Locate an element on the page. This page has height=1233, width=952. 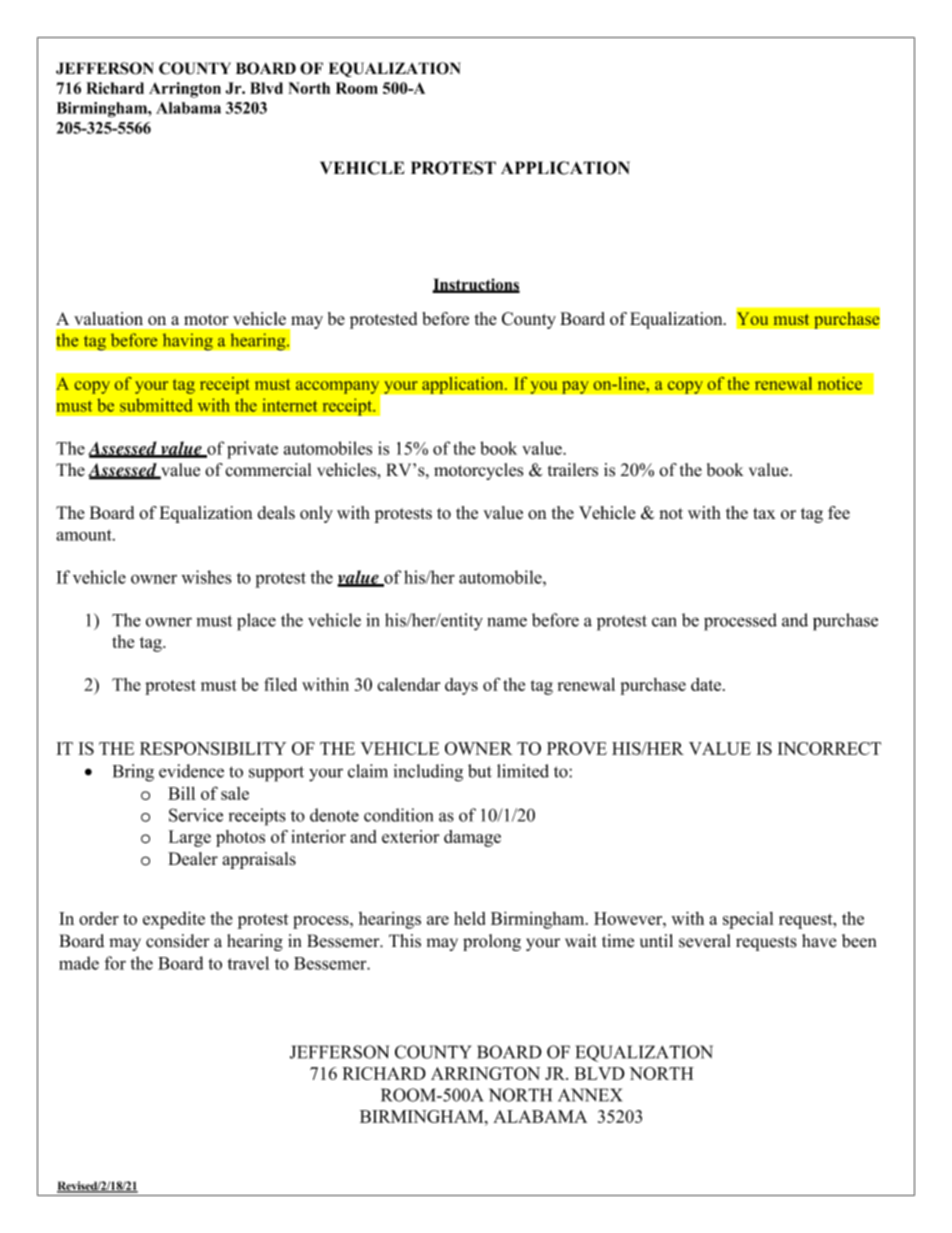
date is located at coordinates (706, 684).
